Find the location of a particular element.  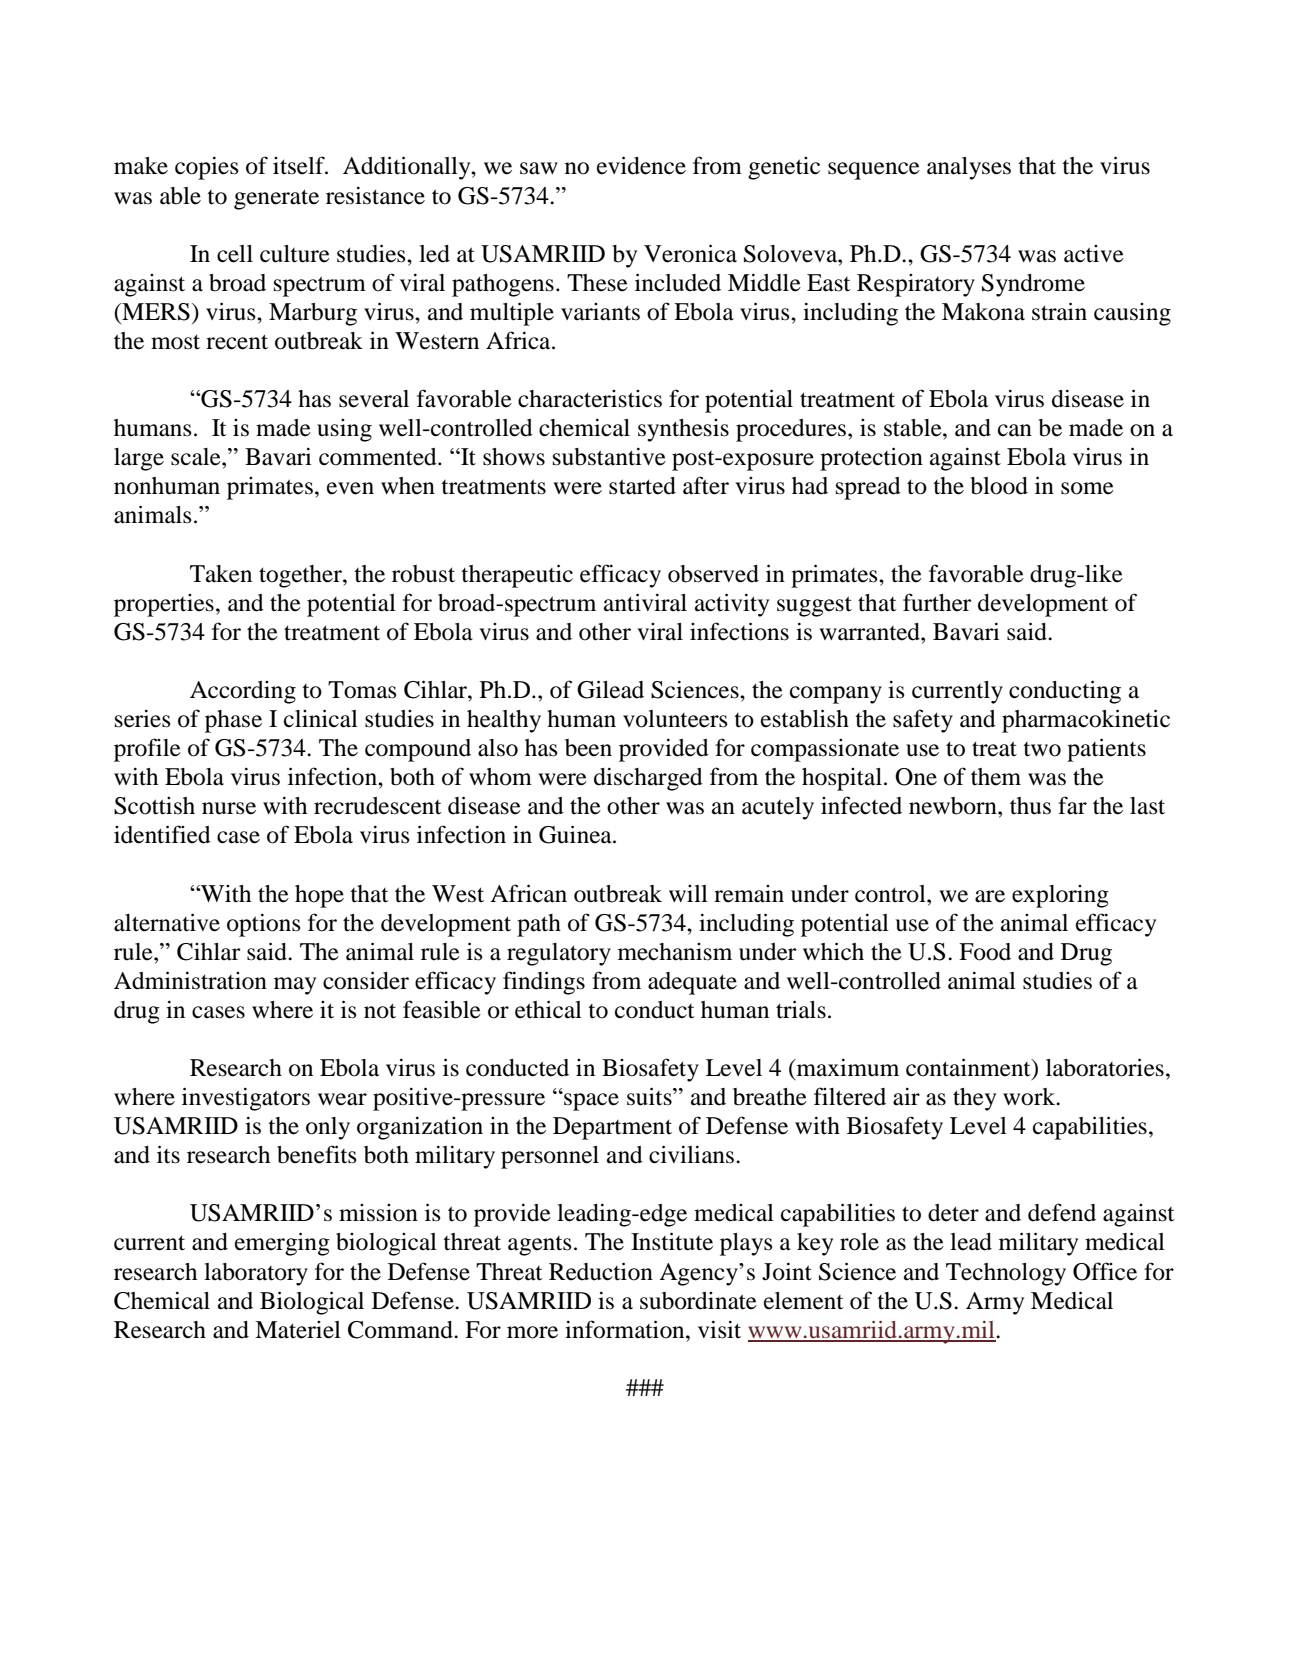

laboratory is located at coordinates (256, 1274).
